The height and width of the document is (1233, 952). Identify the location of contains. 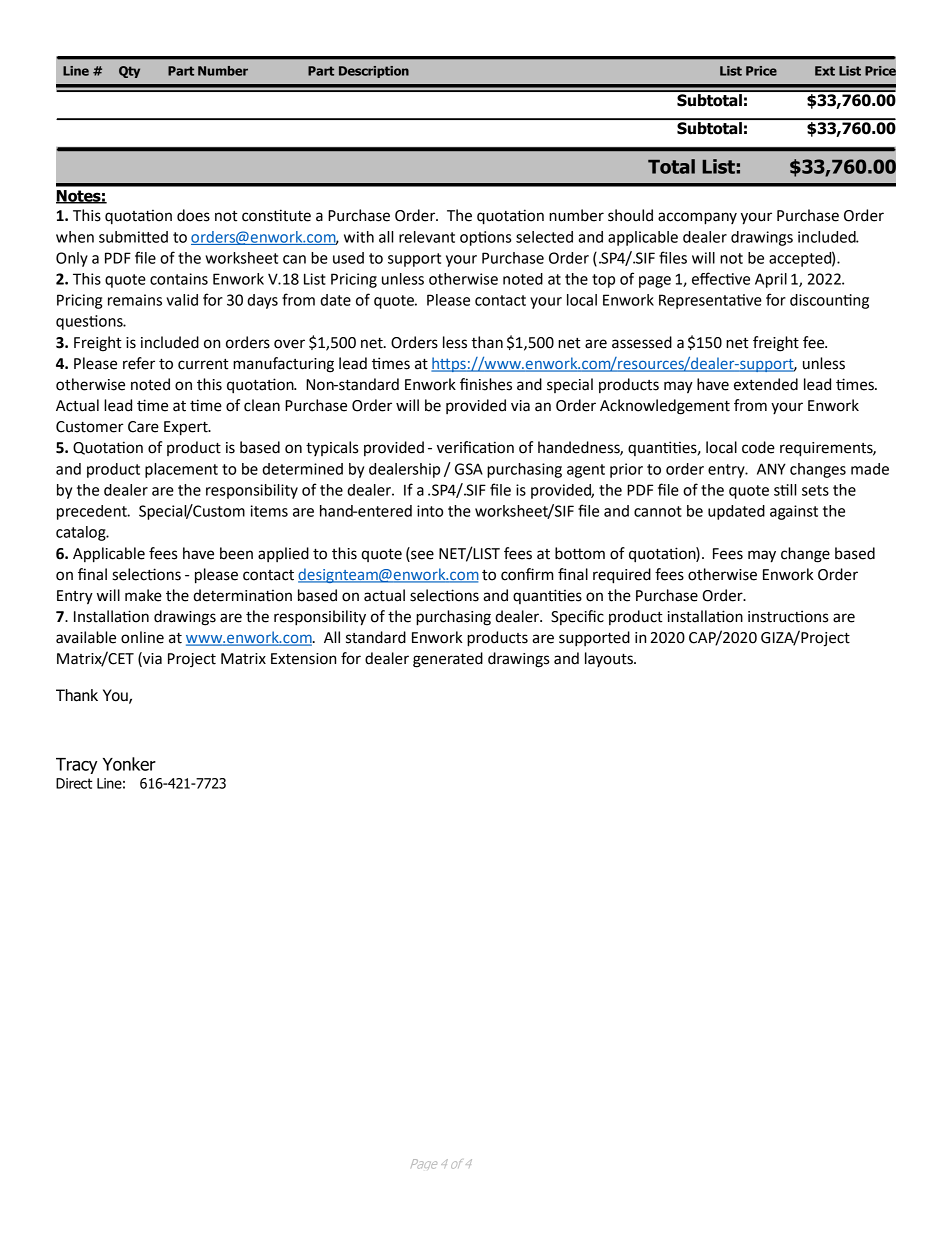
(179, 279).
